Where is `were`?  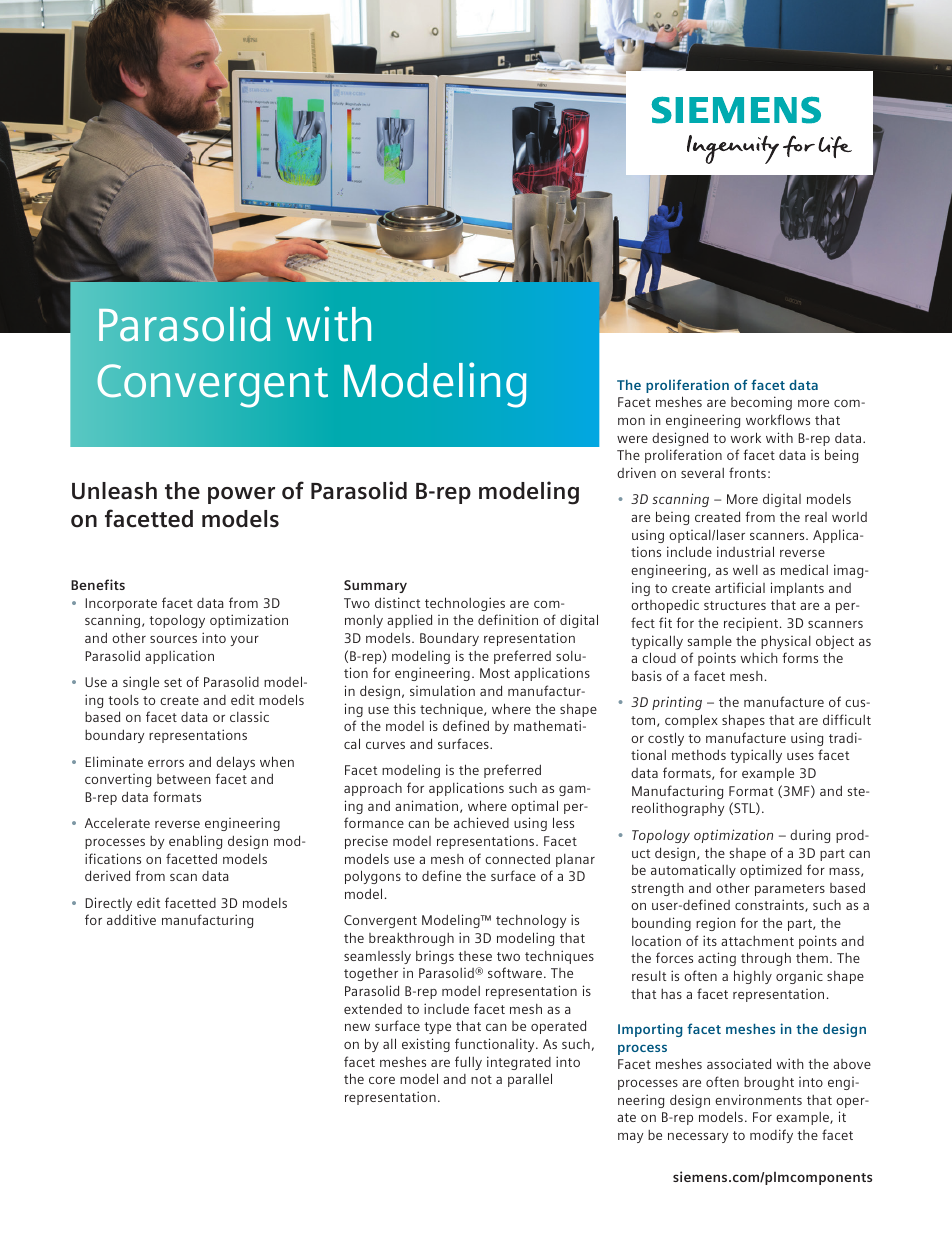
were is located at coordinates (632, 439).
